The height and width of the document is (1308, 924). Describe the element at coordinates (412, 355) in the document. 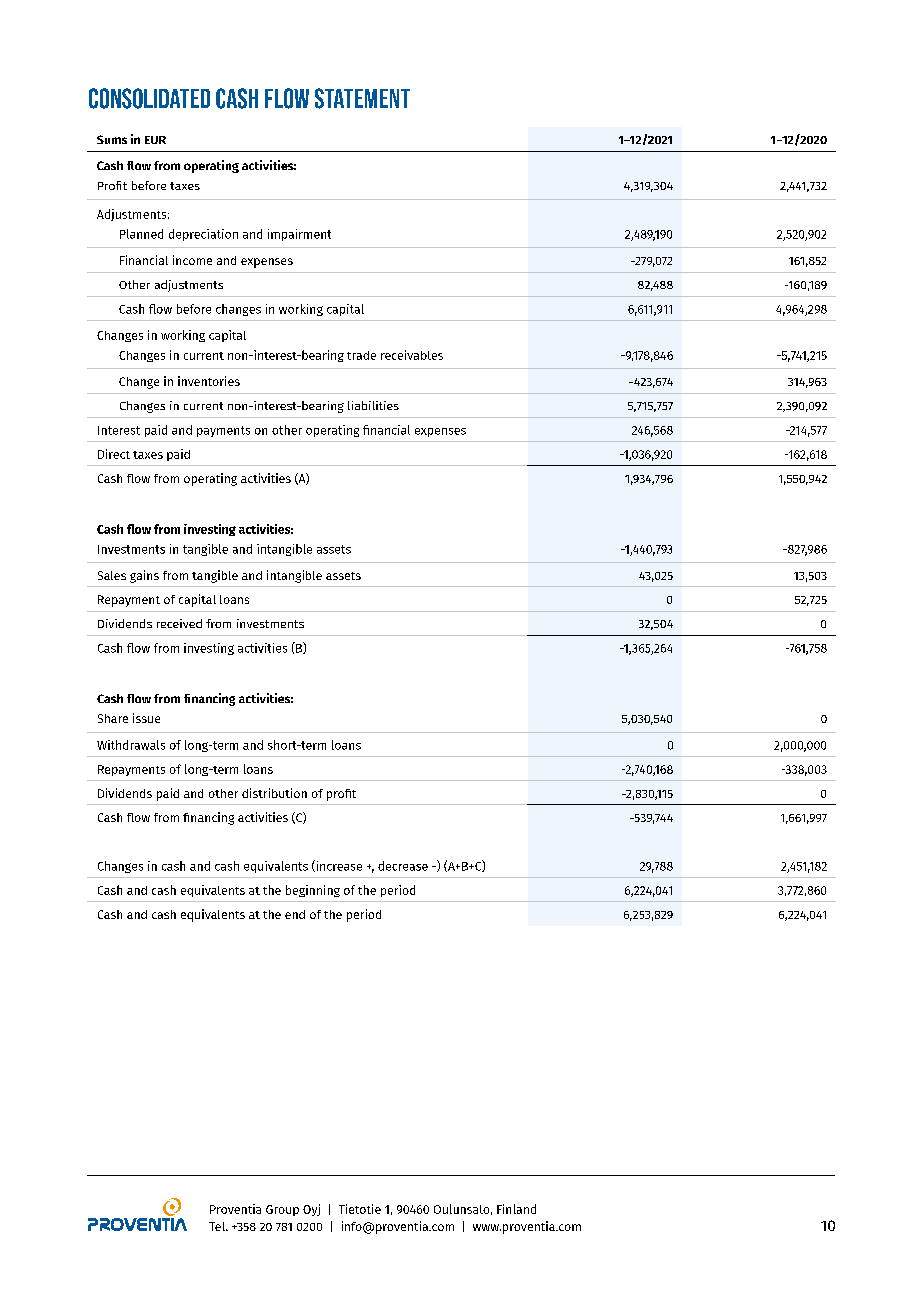

I see `receivables` at that location.
